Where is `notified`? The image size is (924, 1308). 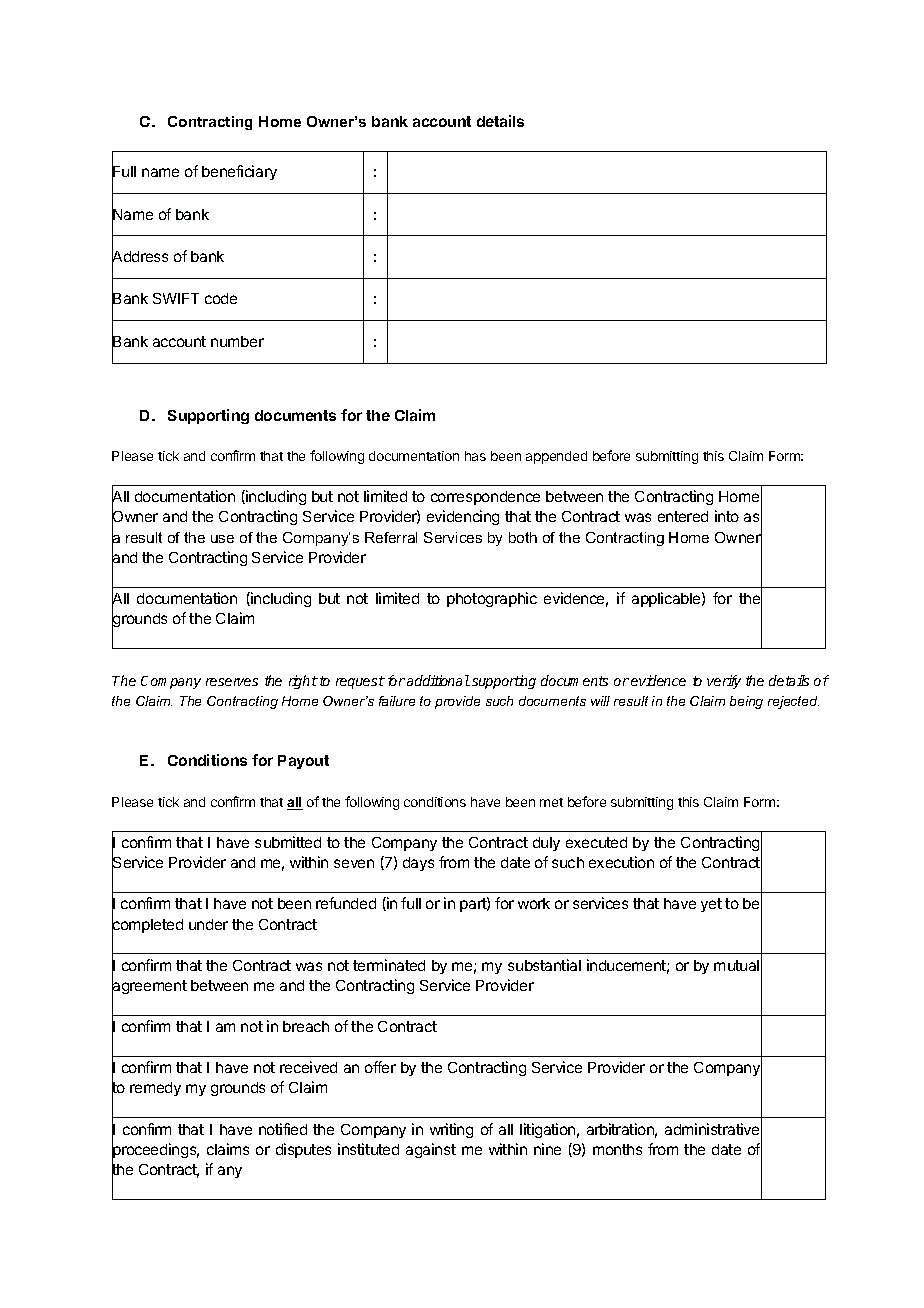
notified is located at coordinates (283, 1129).
